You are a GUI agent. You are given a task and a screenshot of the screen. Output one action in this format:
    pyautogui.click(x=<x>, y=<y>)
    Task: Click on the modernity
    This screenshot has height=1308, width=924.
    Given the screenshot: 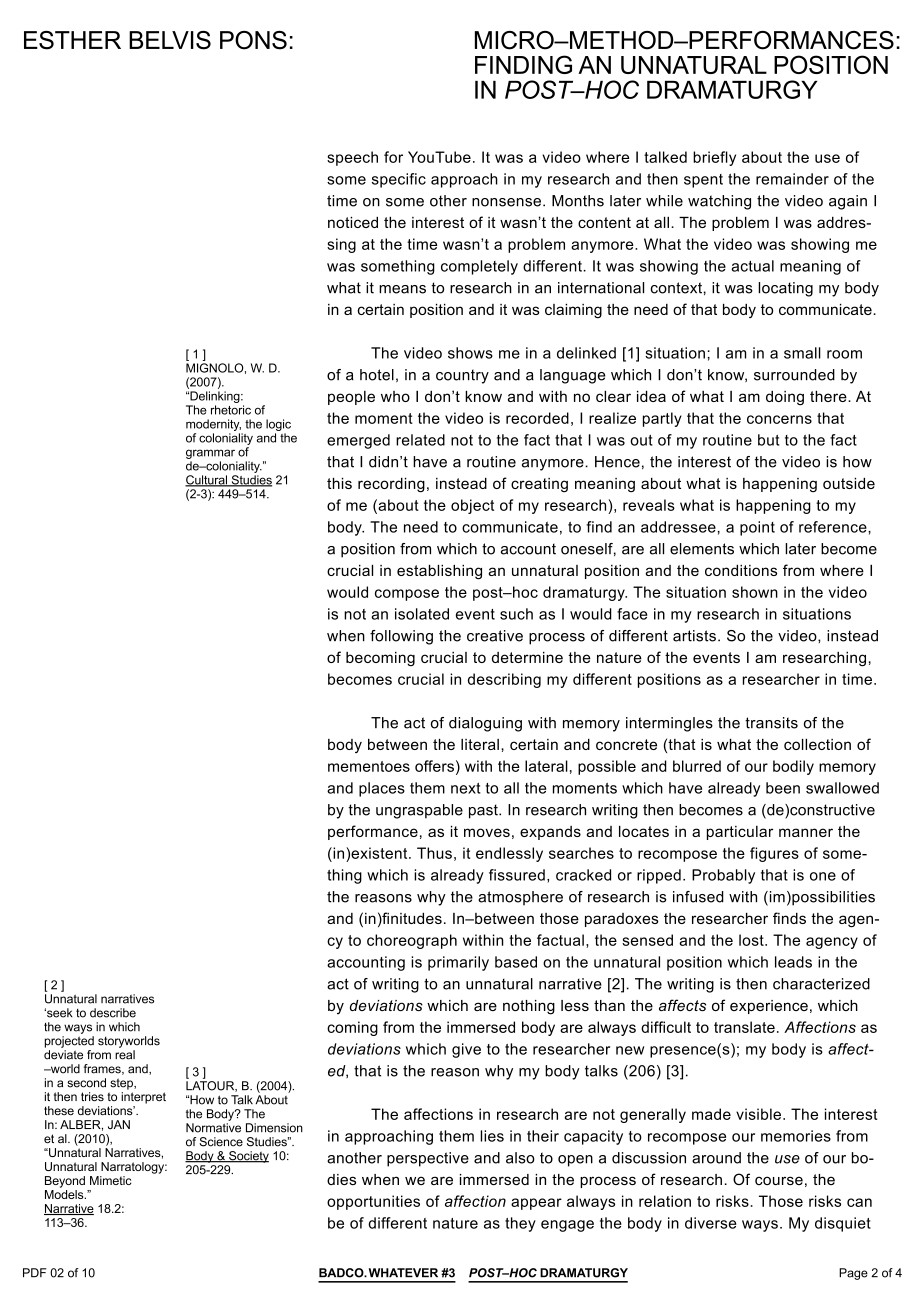 What is the action you would take?
    pyautogui.click(x=213, y=425)
